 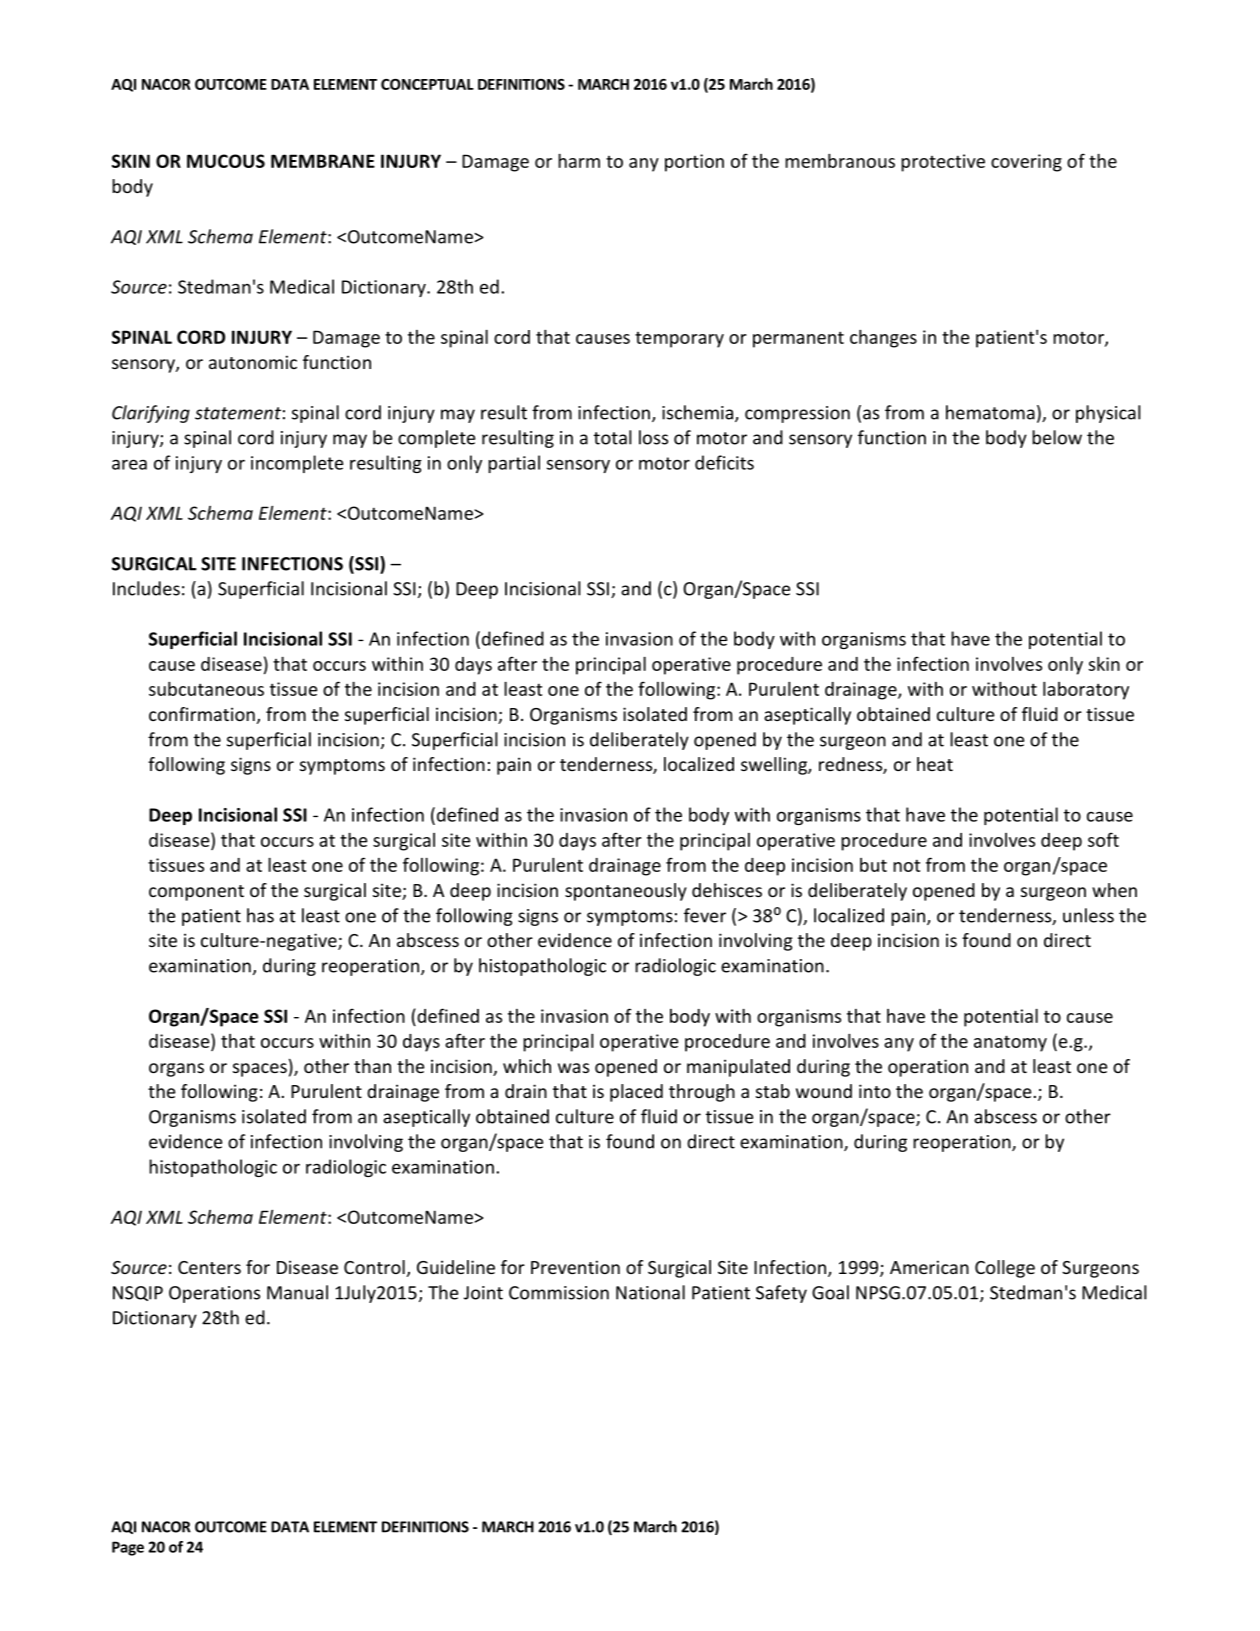 I want to click on Page, so click(x=128, y=1548).
